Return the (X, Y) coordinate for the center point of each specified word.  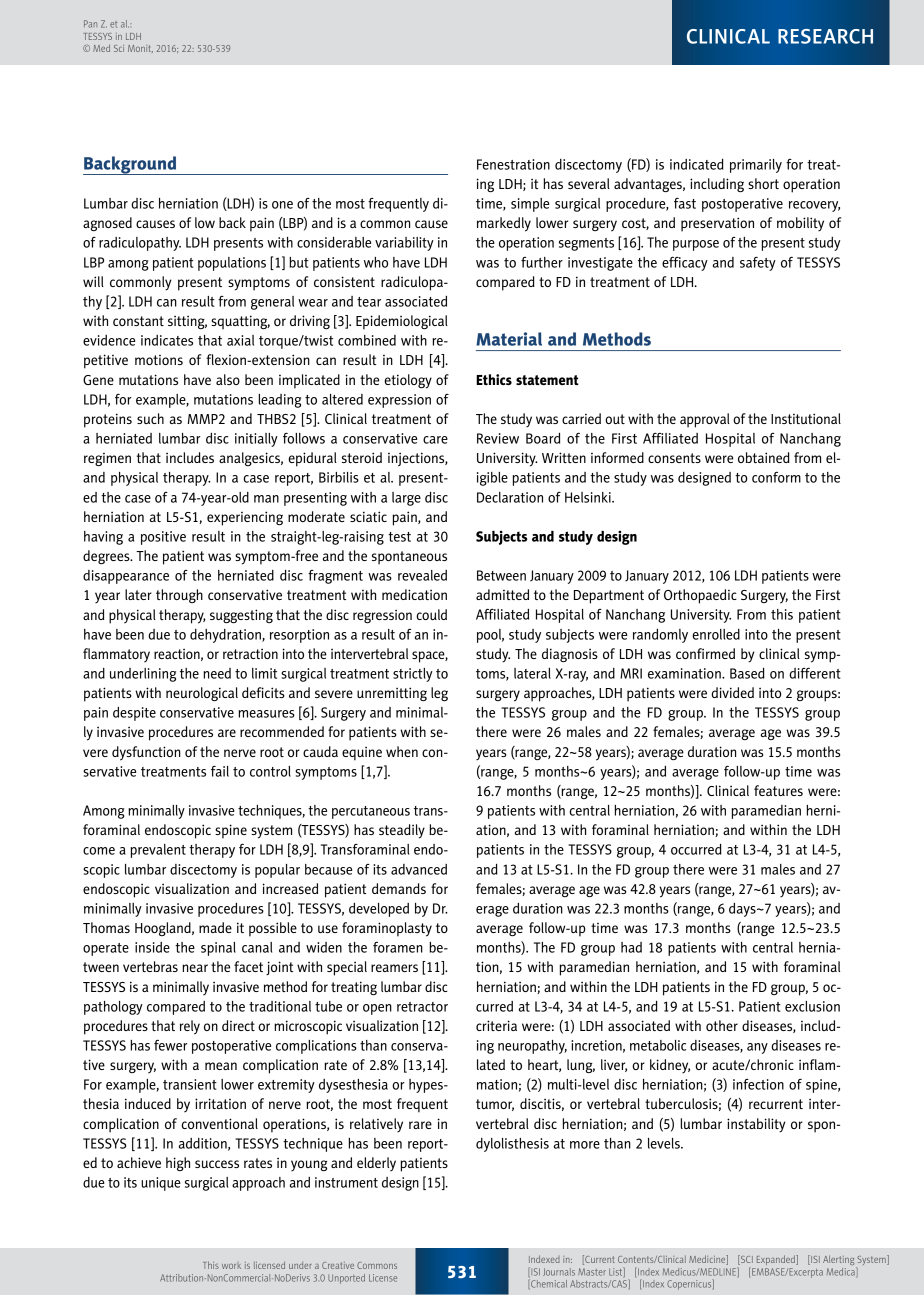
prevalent (158, 851)
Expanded (777, 1260)
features (778, 790)
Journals (559, 1272)
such (150, 418)
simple (530, 205)
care (435, 440)
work (231, 1266)
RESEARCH (825, 36)
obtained (764, 457)
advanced (419, 869)
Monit (140, 49)
